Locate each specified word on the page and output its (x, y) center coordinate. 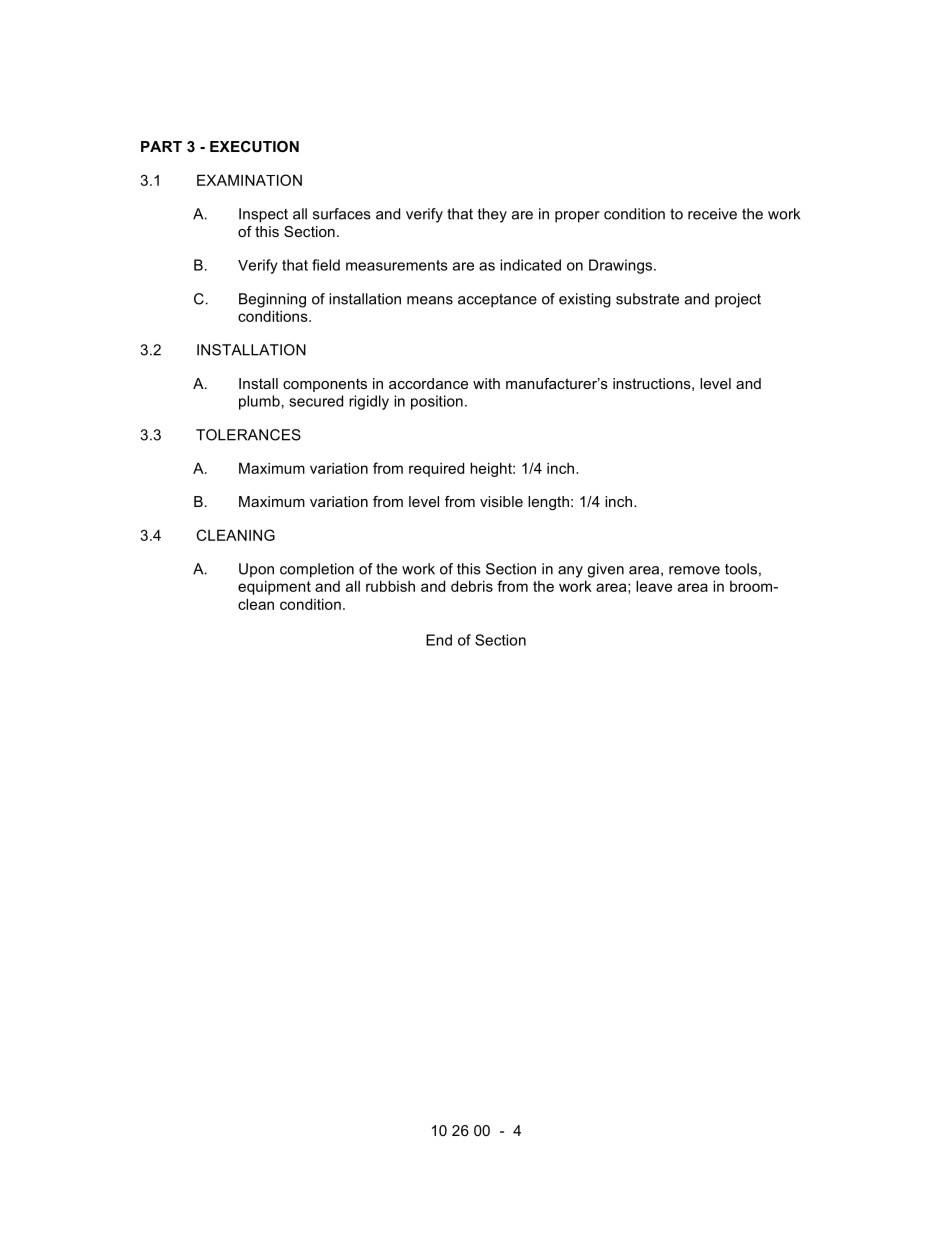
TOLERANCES (248, 435)
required (436, 469)
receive (712, 214)
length (548, 503)
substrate (647, 299)
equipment (274, 587)
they (492, 215)
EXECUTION (254, 146)
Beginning (272, 300)
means (430, 300)
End (439, 640)
